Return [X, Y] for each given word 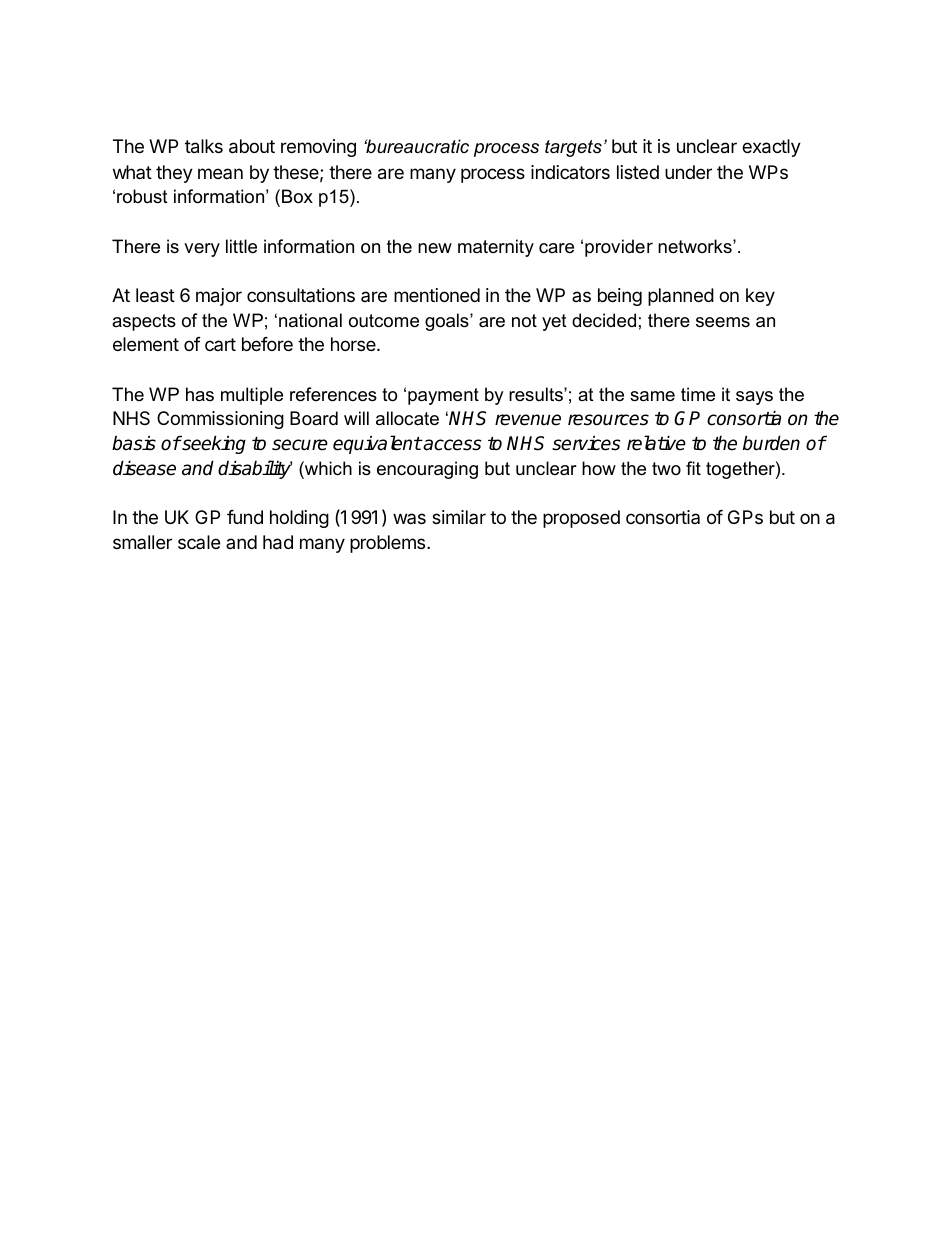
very [202, 250]
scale [199, 542]
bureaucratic [416, 146]
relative [656, 443]
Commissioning [220, 420]
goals [448, 322]
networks [696, 246]
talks [204, 146]
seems [723, 322]
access [452, 445]
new [435, 248]
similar [459, 517]
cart [220, 344]
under [688, 172]
